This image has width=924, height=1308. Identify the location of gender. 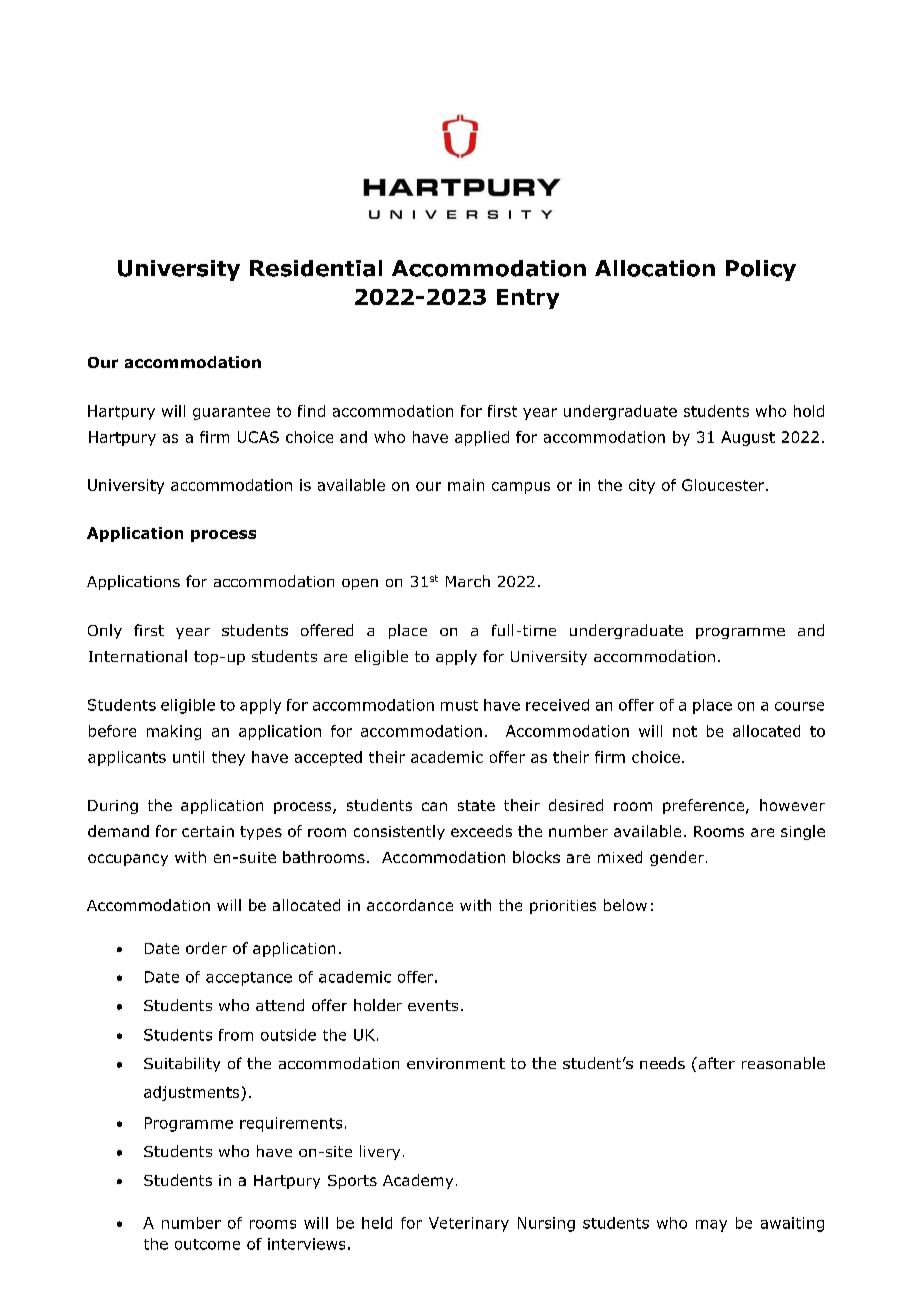
(677, 858).
